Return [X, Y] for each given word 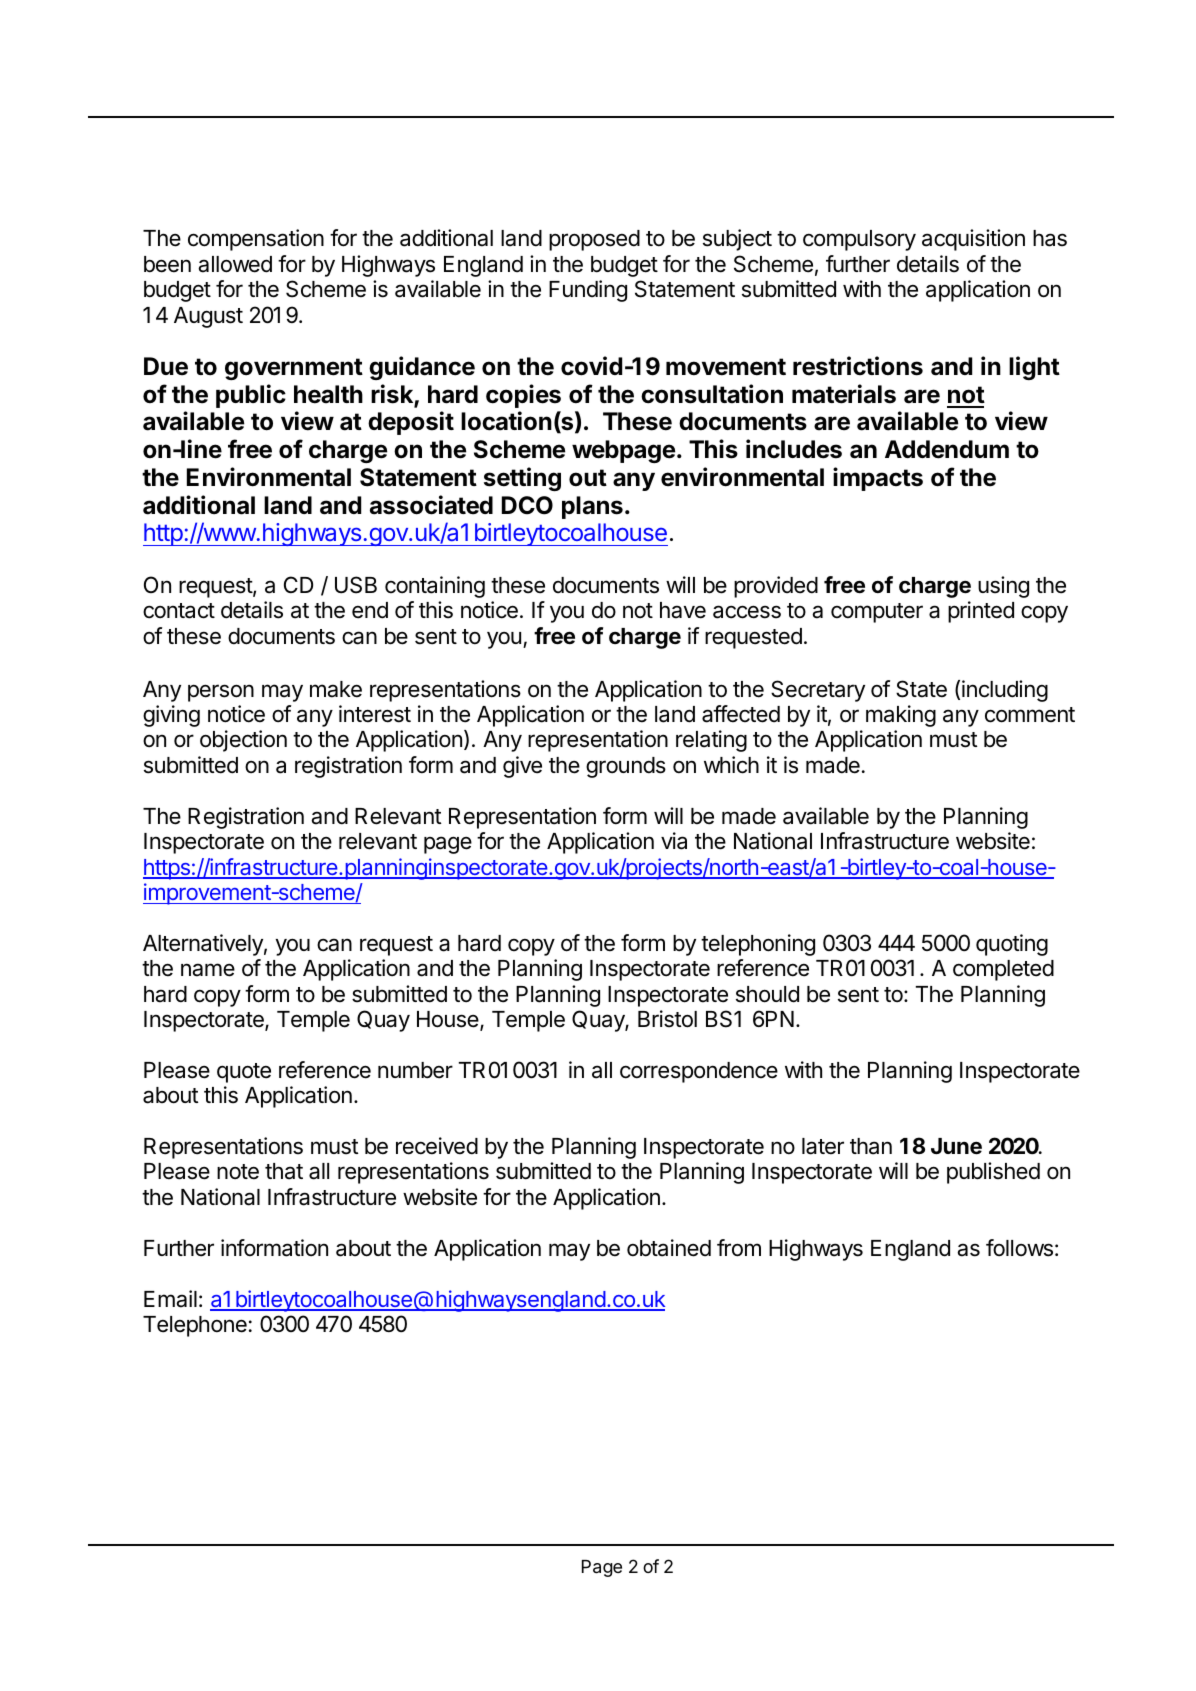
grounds [626, 767]
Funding [588, 291]
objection [243, 741]
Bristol [667, 1019]
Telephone [195, 1326]
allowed [235, 264]
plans [592, 507]
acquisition [973, 240]
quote [244, 1073]
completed [1003, 970]
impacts [878, 479]
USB [356, 585]
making [901, 716]
